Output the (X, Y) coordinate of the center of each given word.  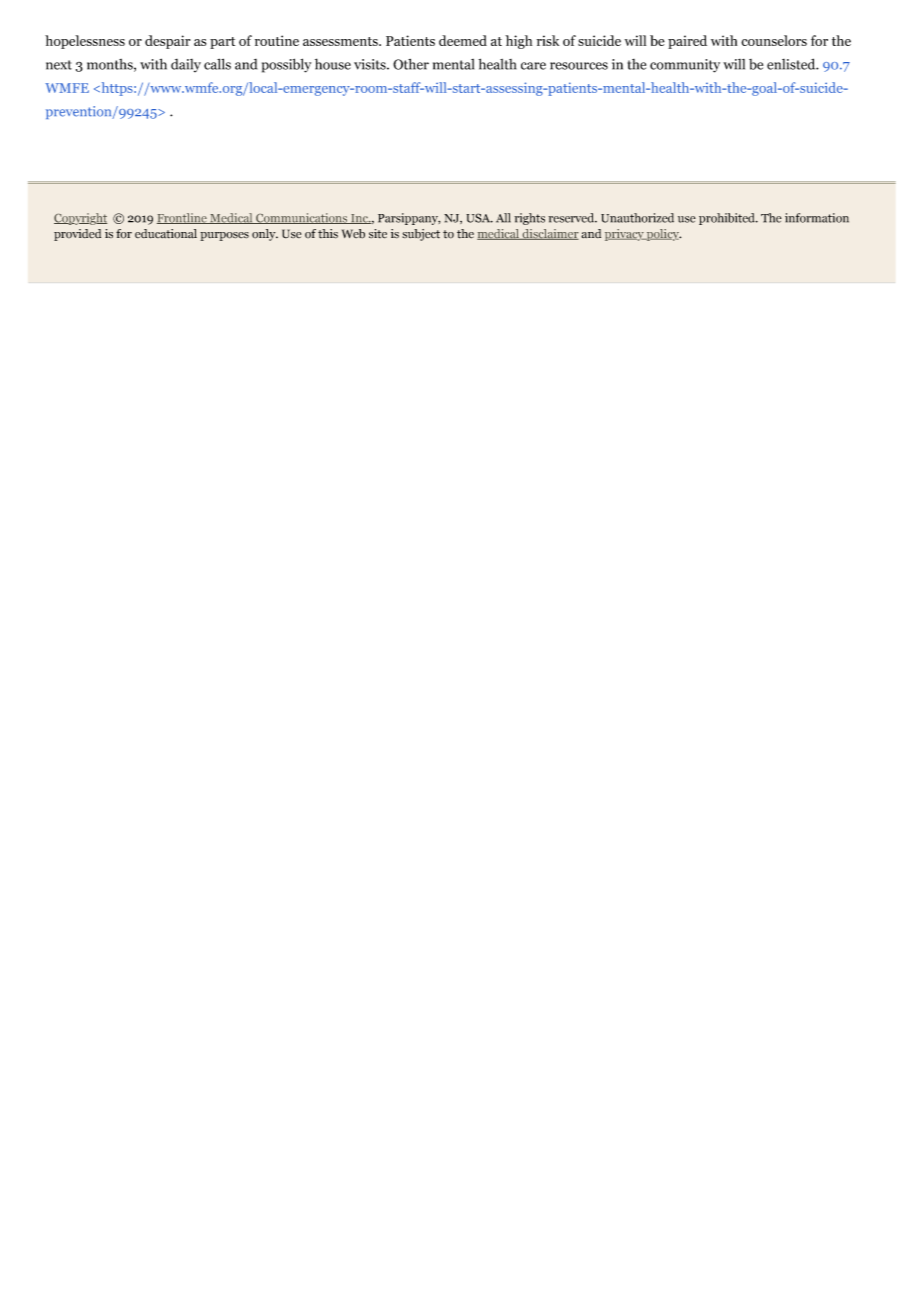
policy (663, 235)
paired (687, 42)
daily (186, 65)
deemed (463, 40)
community (685, 66)
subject (421, 235)
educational (166, 234)
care (533, 66)
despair (167, 42)
